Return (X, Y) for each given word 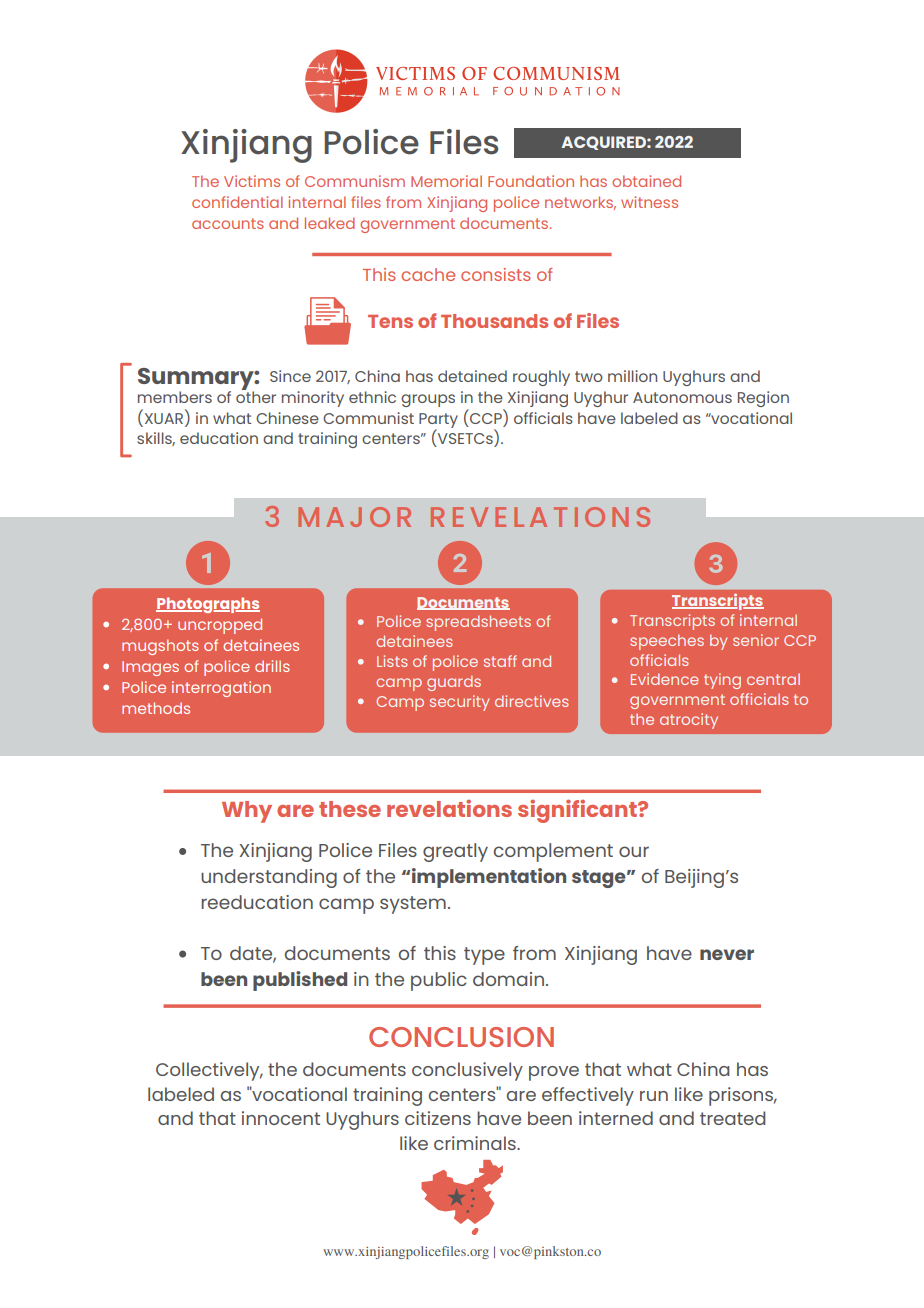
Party (438, 421)
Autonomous (682, 397)
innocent (281, 1118)
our (634, 851)
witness (649, 202)
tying (722, 681)
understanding (269, 878)
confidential (237, 202)
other (256, 396)
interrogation (221, 689)
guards (454, 683)
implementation (489, 878)
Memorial (446, 181)
